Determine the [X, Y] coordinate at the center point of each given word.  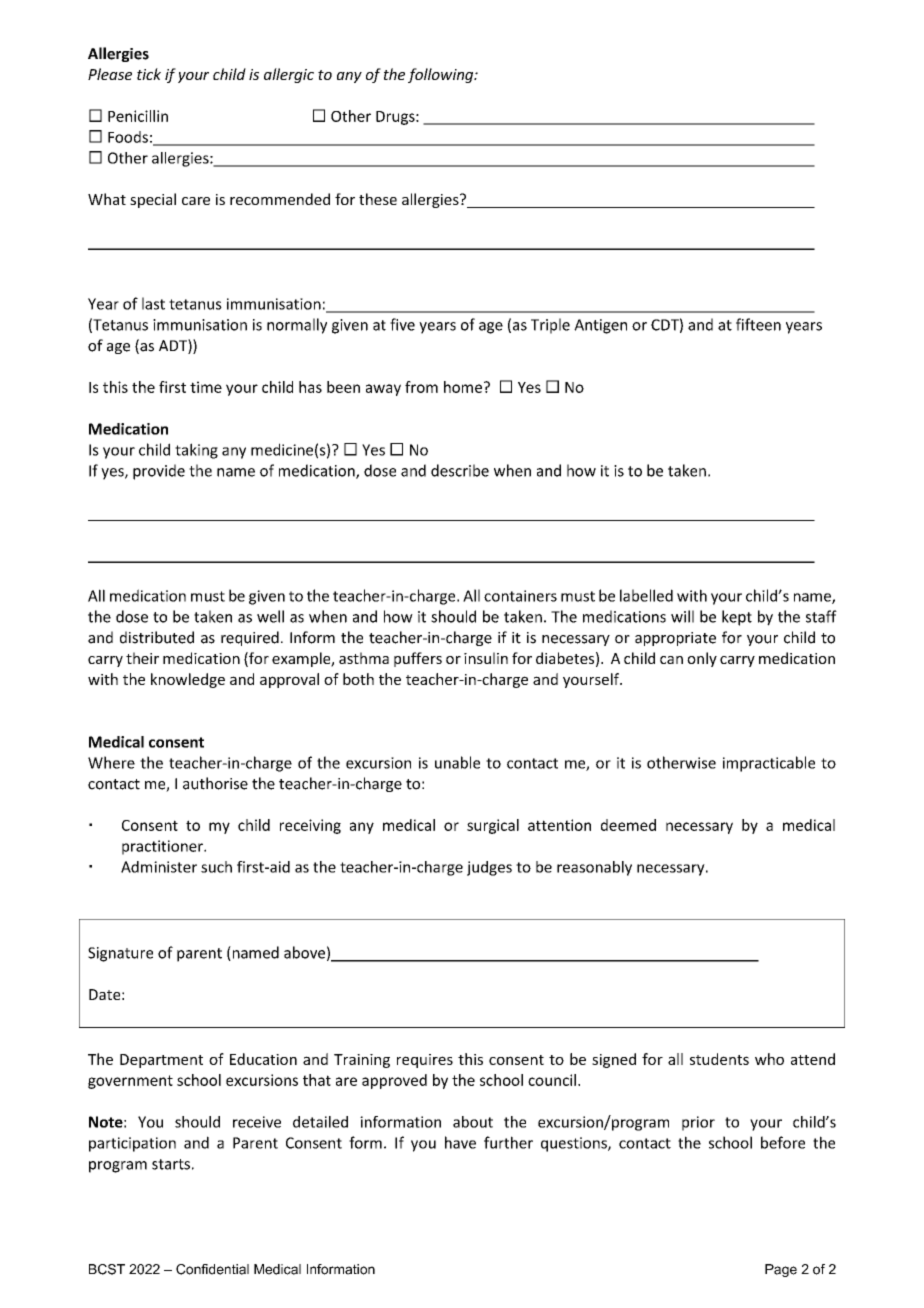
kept [737, 618]
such [216, 867]
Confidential [212, 1269]
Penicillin [138, 116]
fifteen [758, 324]
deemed [628, 825]
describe [460, 470]
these [378, 199]
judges [489, 868]
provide [159, 472]
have [460, 1142]
